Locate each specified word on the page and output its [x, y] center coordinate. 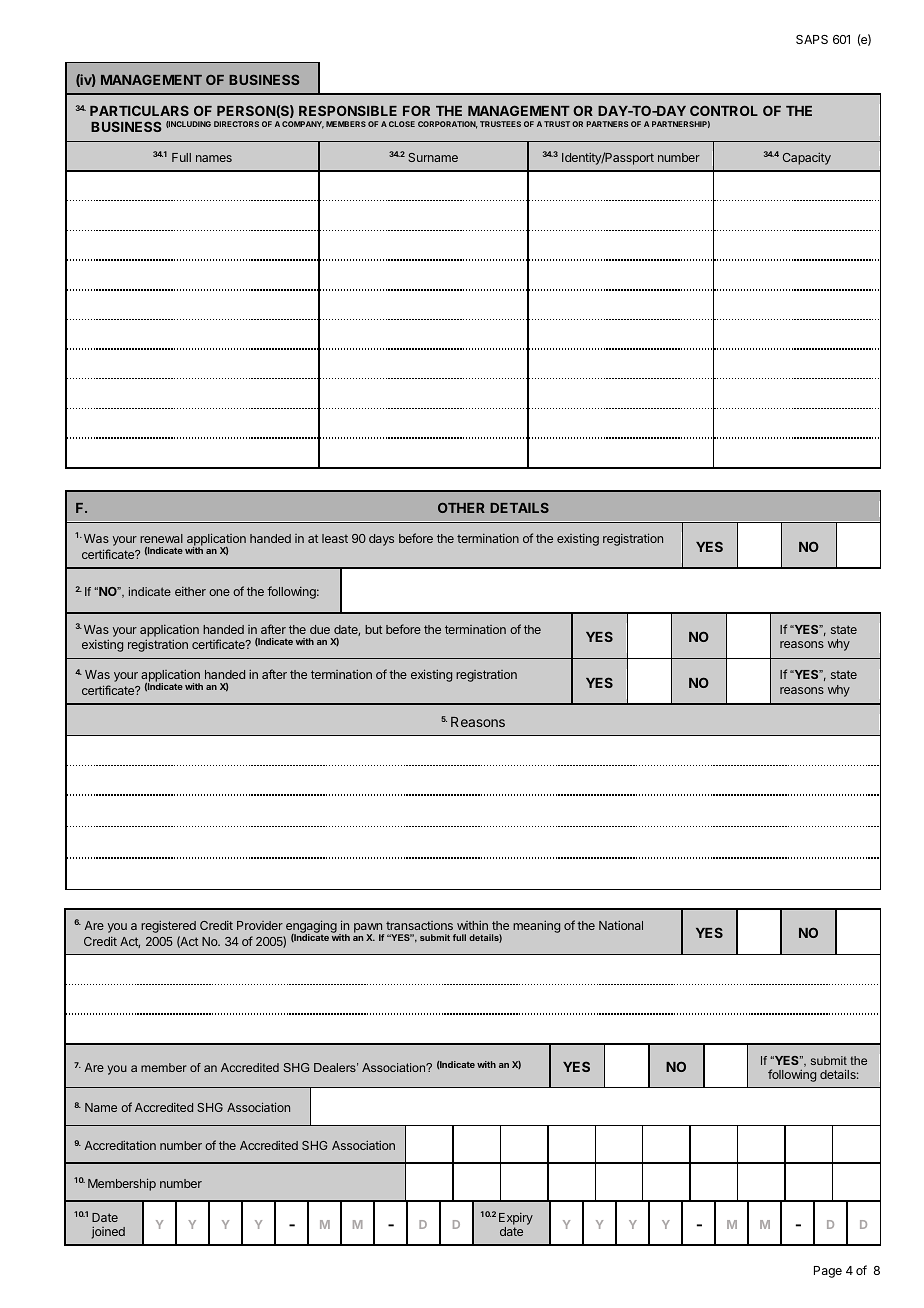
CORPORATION [448, 125]
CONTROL [724, 110]
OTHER [461, 508]
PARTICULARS [139, 110]
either [190, 591]
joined [108, 1232]
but [373, 629]
